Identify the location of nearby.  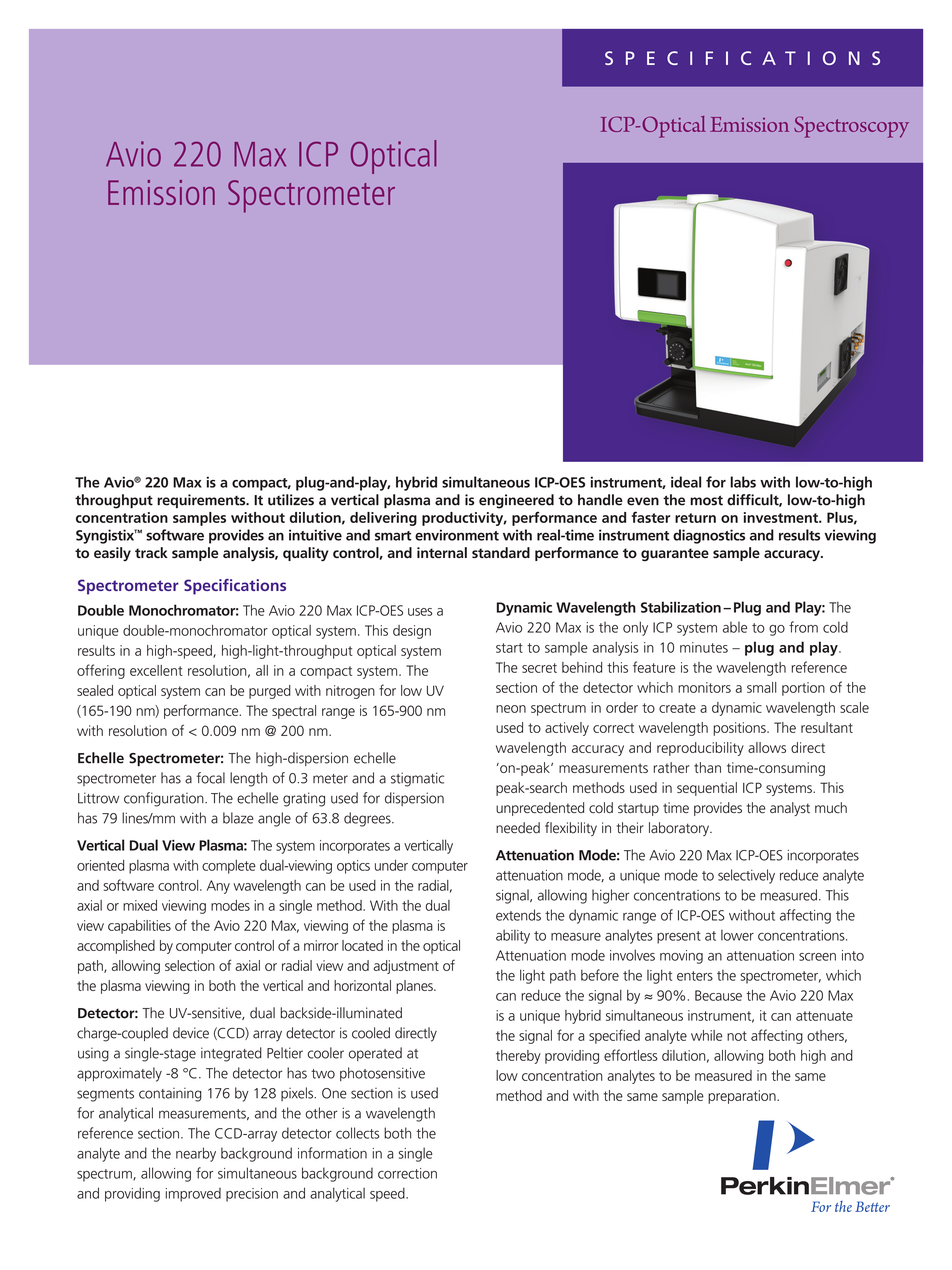
(196, 1154).
